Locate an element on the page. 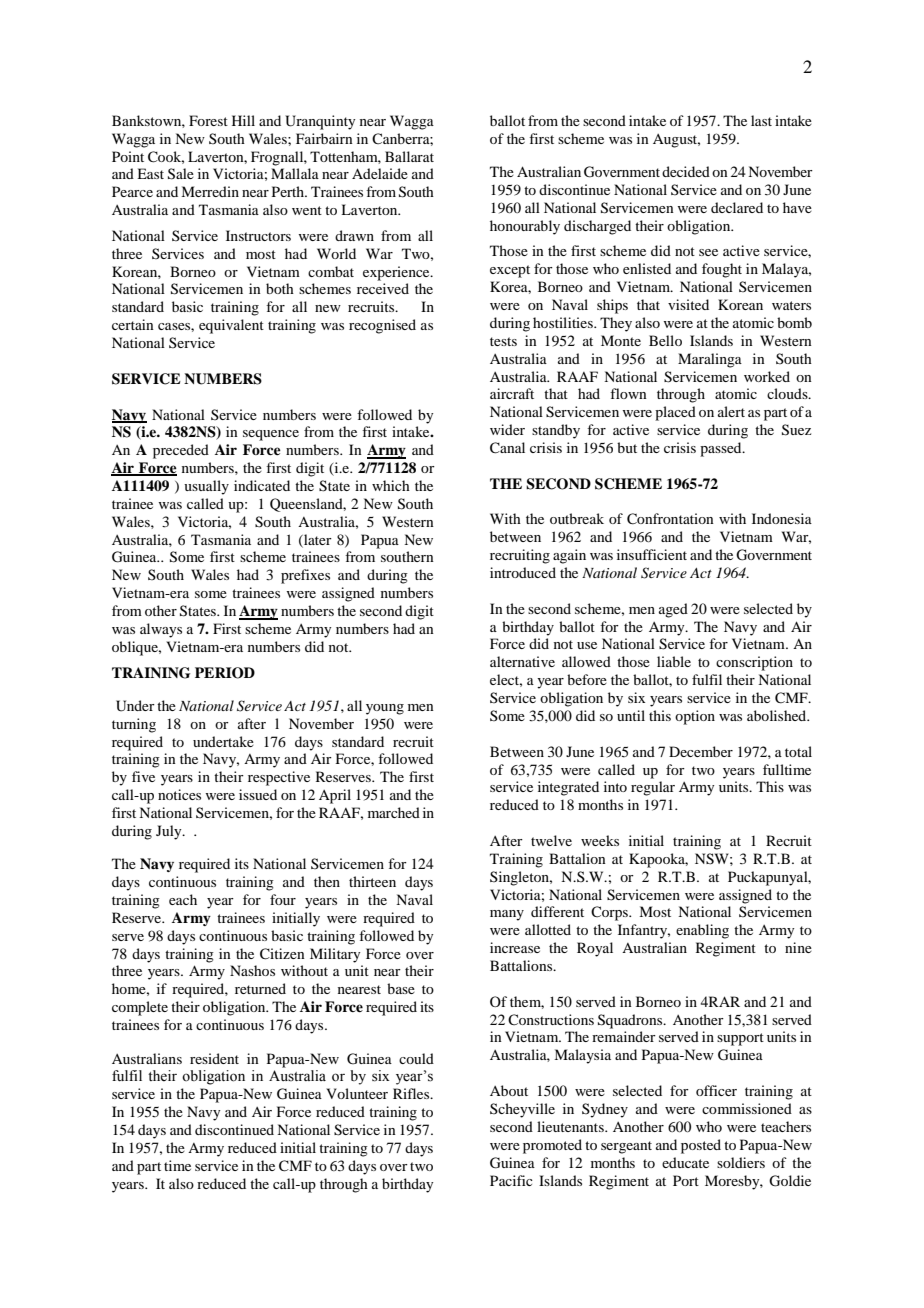 The width and height of the image is (924, 1308). Pacific is located at coordinates (511, 1180).
